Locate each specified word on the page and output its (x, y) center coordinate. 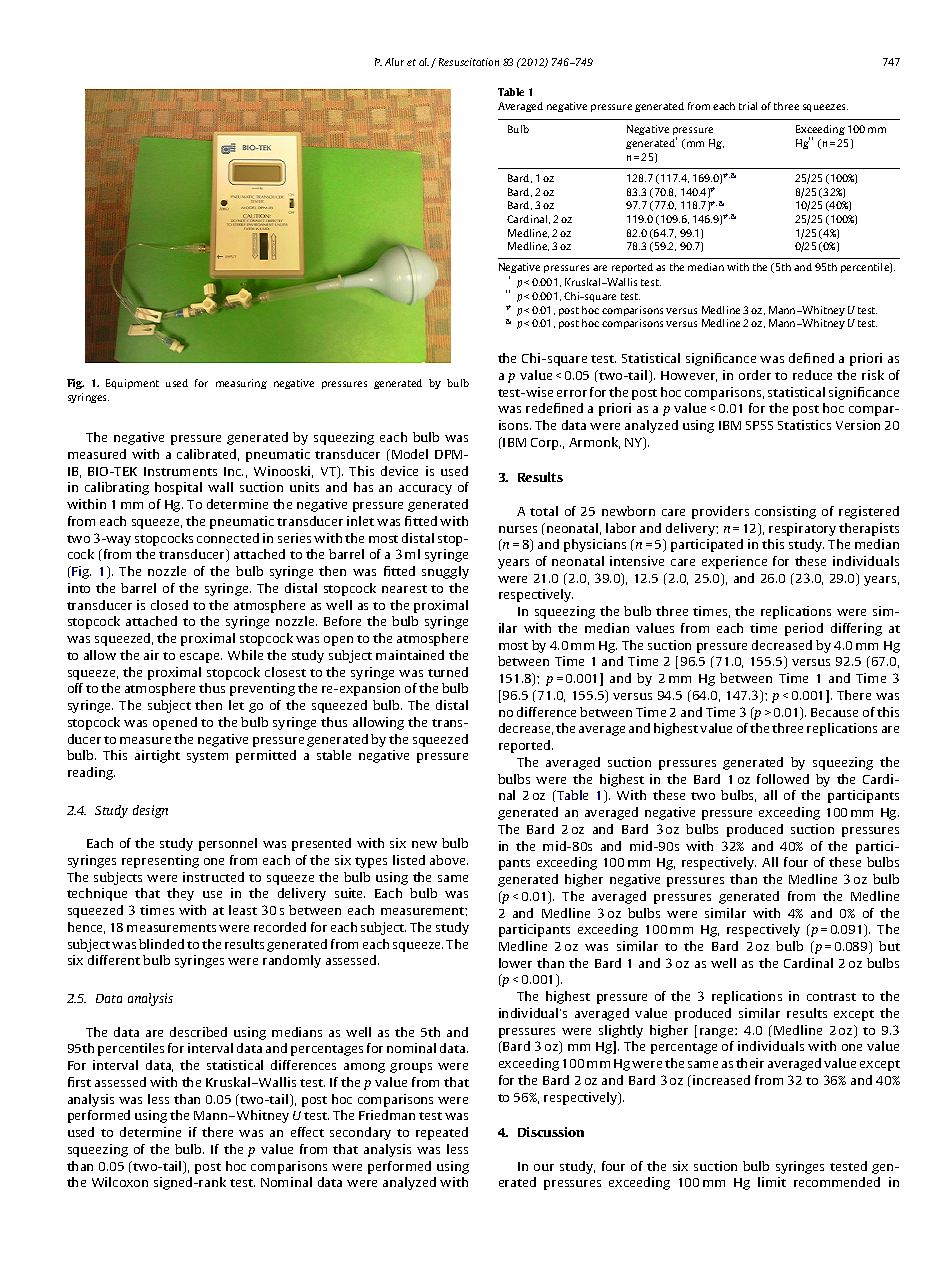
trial (748, 106)
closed (169, 605)
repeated (442, 1133)
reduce (812, 375)
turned (448, 672)
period (804, 629)
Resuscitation (469, 62)
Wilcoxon (120, 1182)
